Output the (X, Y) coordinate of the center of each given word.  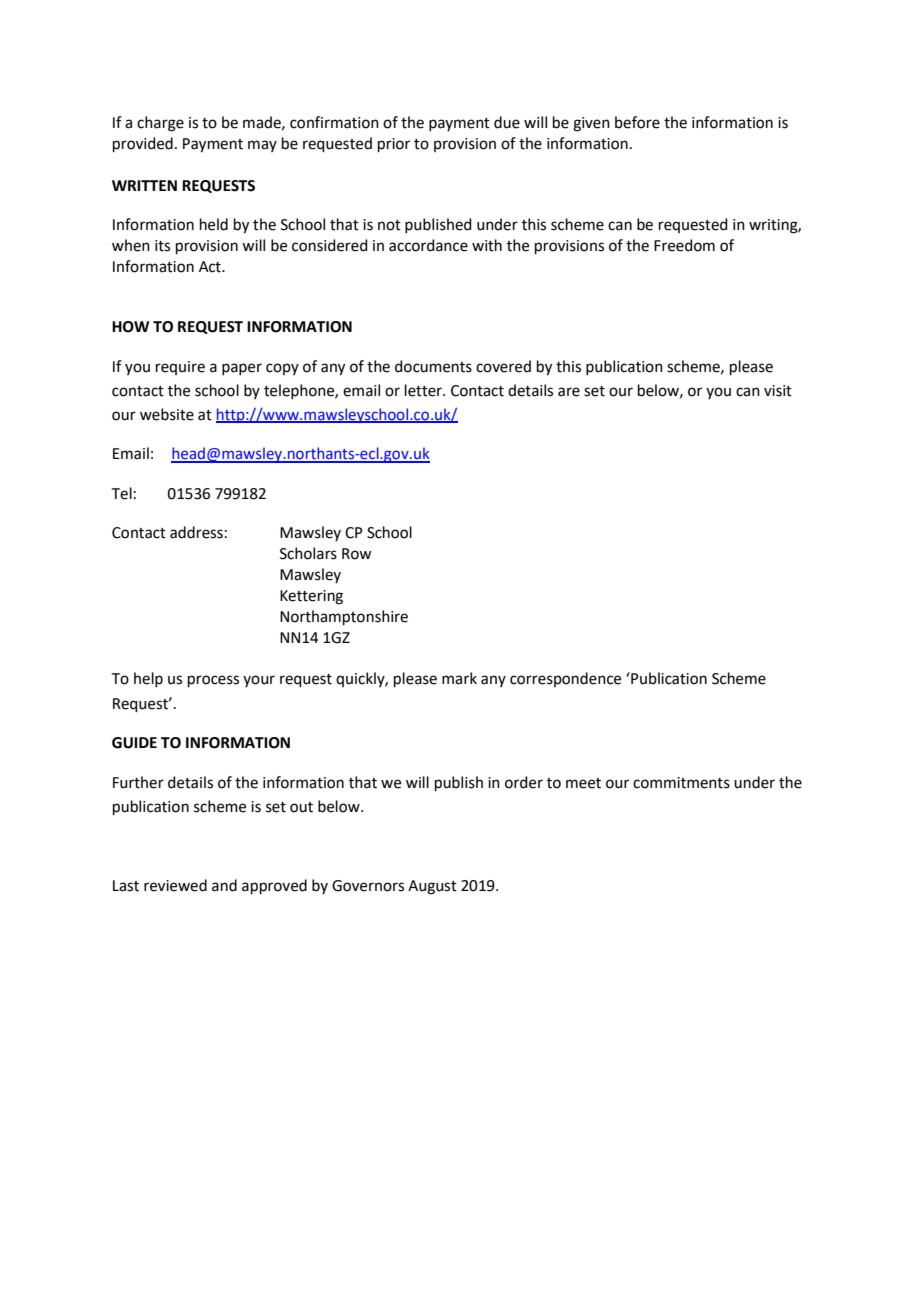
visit (778, 391)
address (196, 532)
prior (394, 145)
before (637, 122)
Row (356, 554)
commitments (681, 783)
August (432, 887)
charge (160, 124)
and (224, 885)
